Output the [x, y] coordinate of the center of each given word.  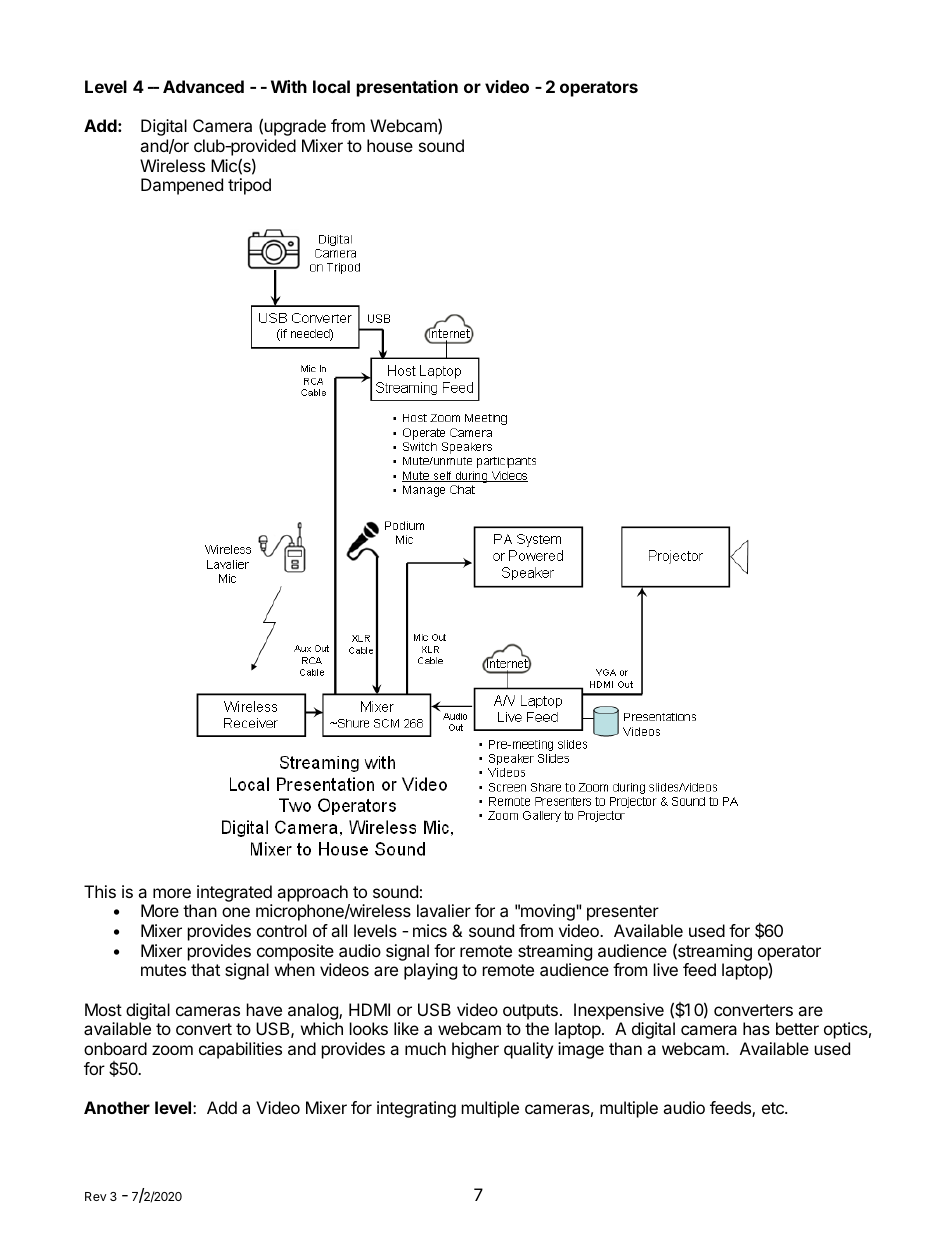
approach [312, 893]
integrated [234, 893]
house [390, 145]
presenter [623, 913]
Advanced [203, 86]
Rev [95, 1196]
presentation [407, 88]
